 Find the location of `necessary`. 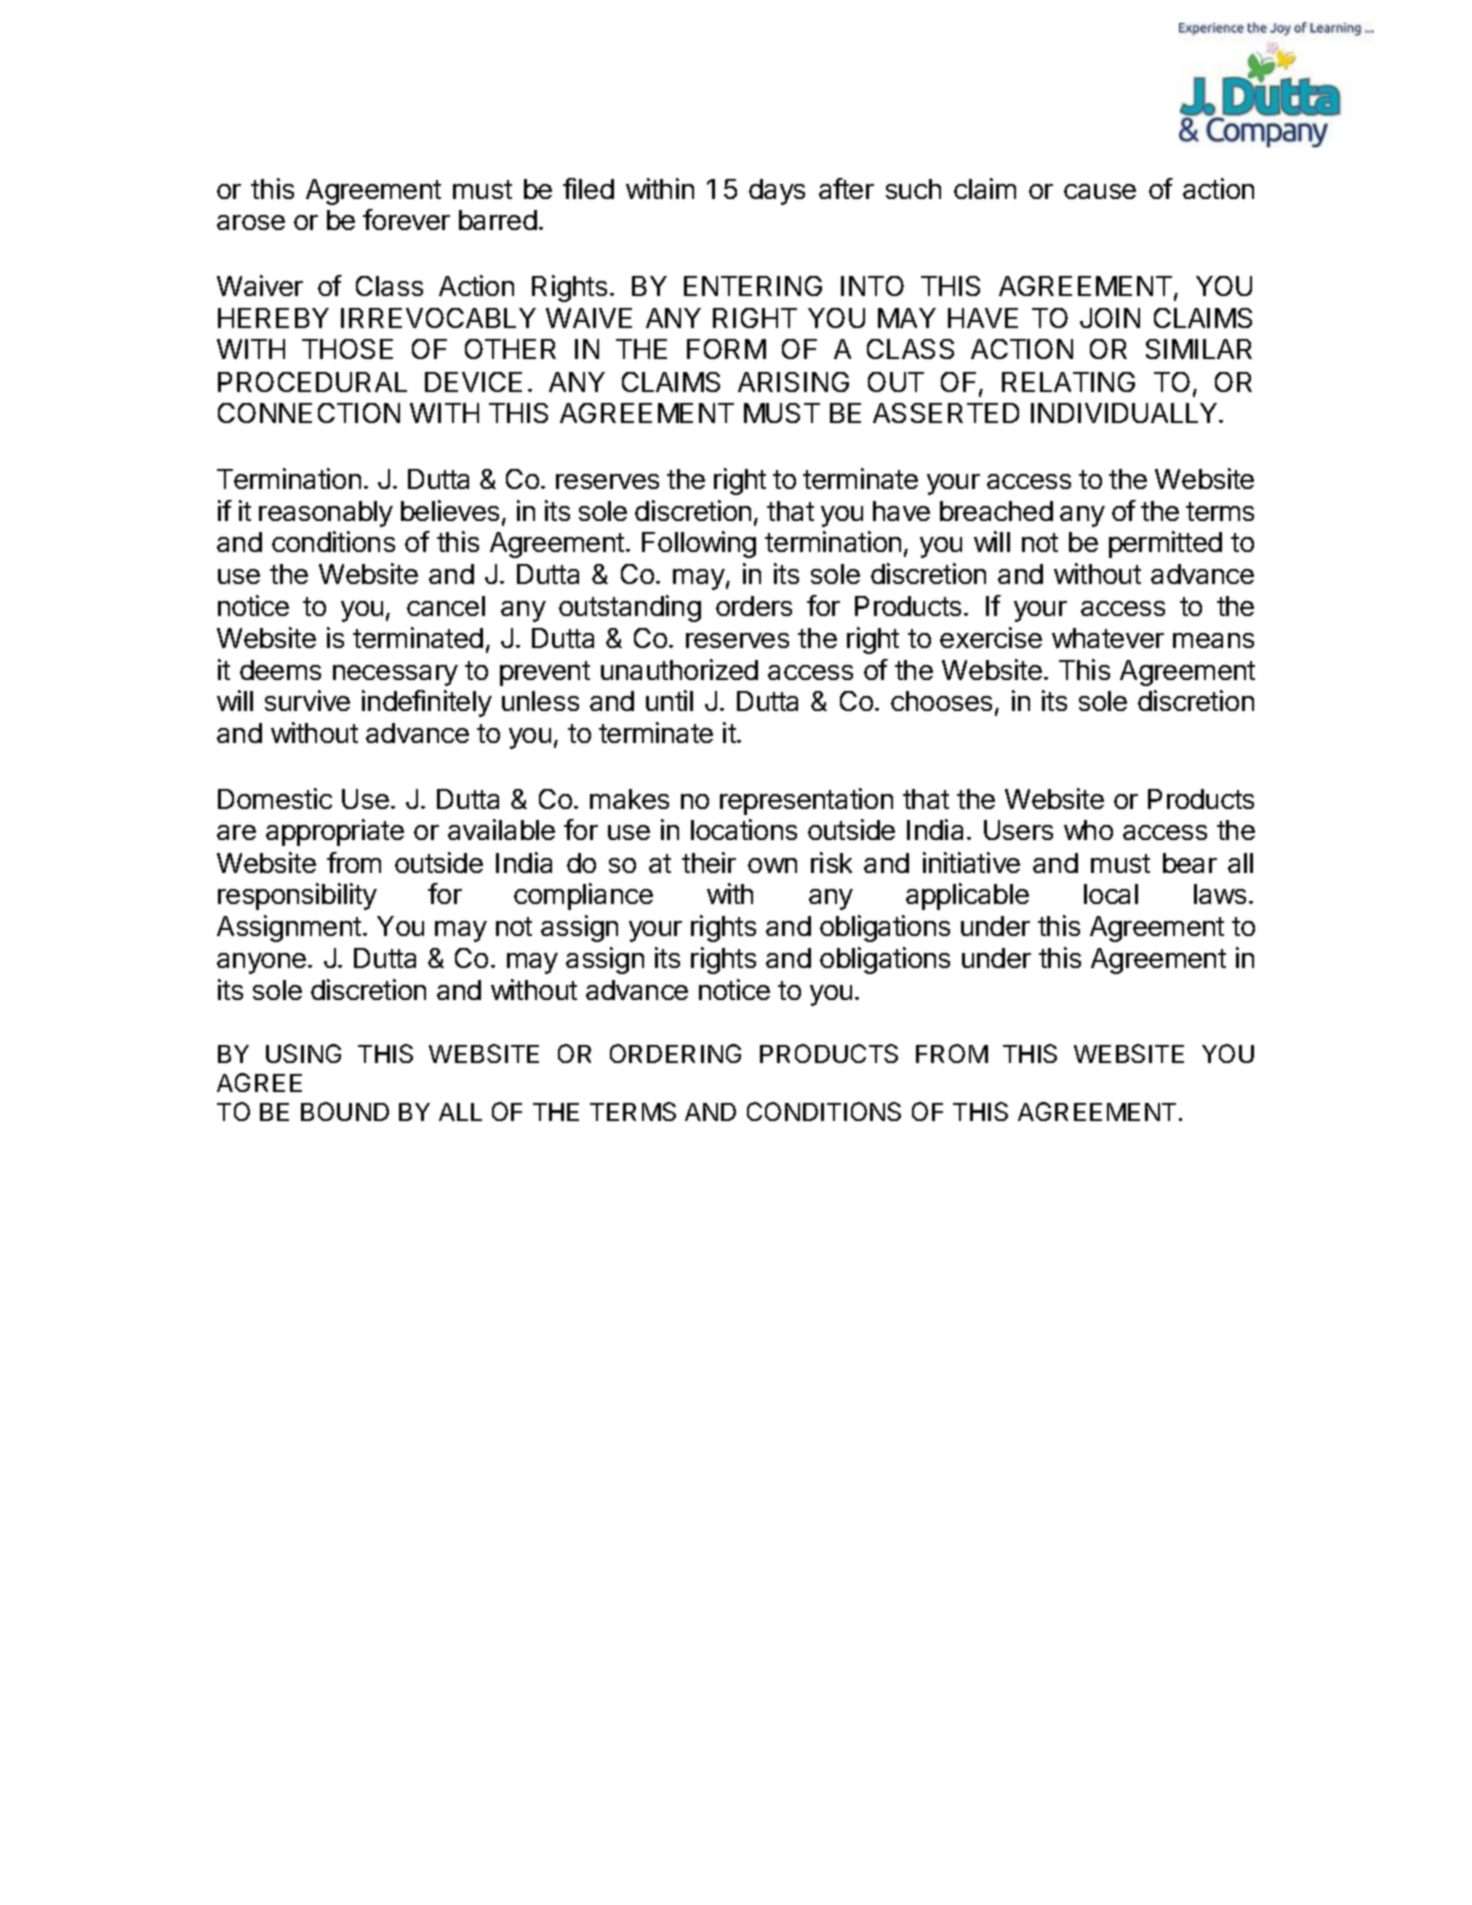

necessary is located at coordinates (395, 675).
